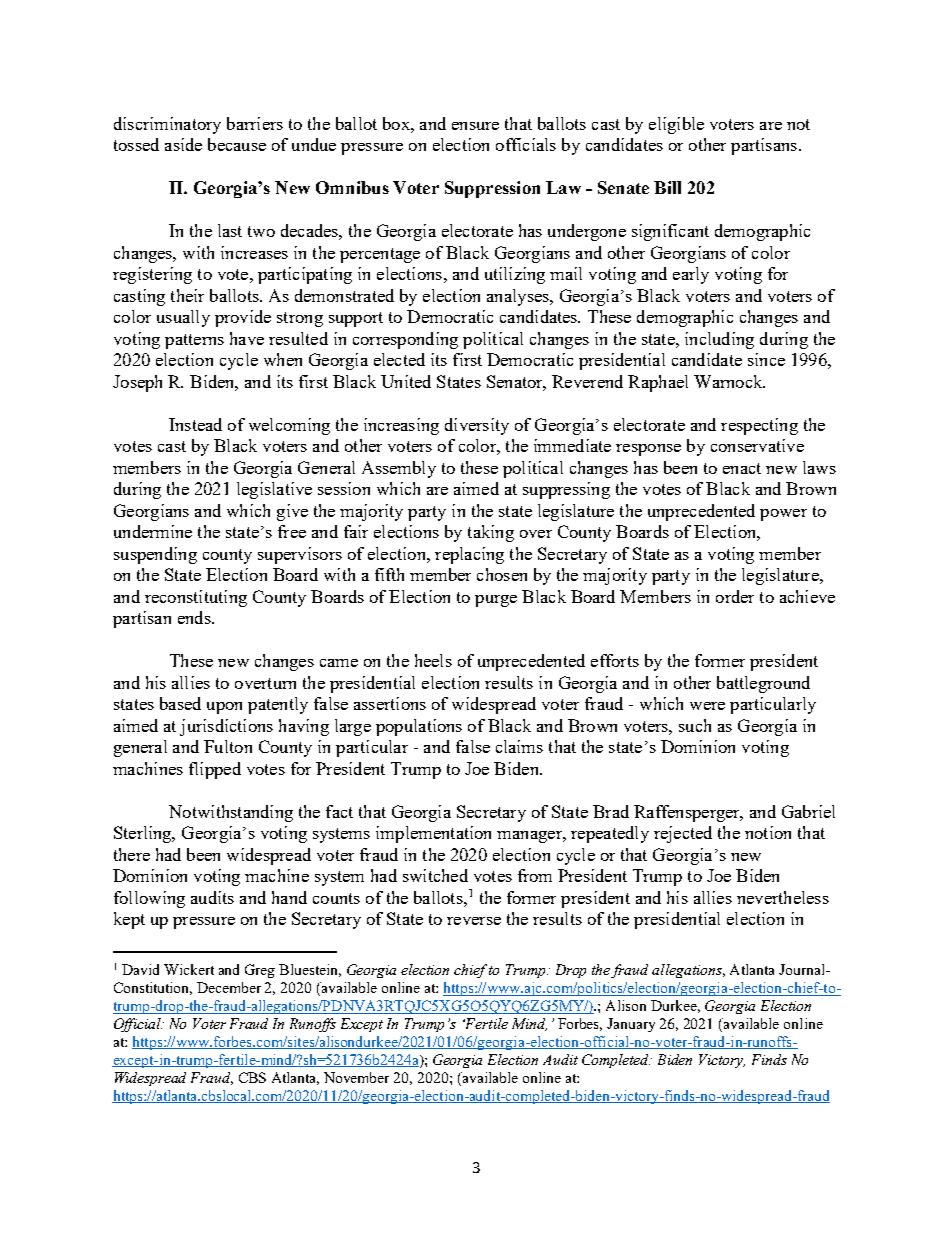 The image size is (952, 1233). Describe the element at coordinates (477, 426) in the screenshot. I see `diversity` at that location.
